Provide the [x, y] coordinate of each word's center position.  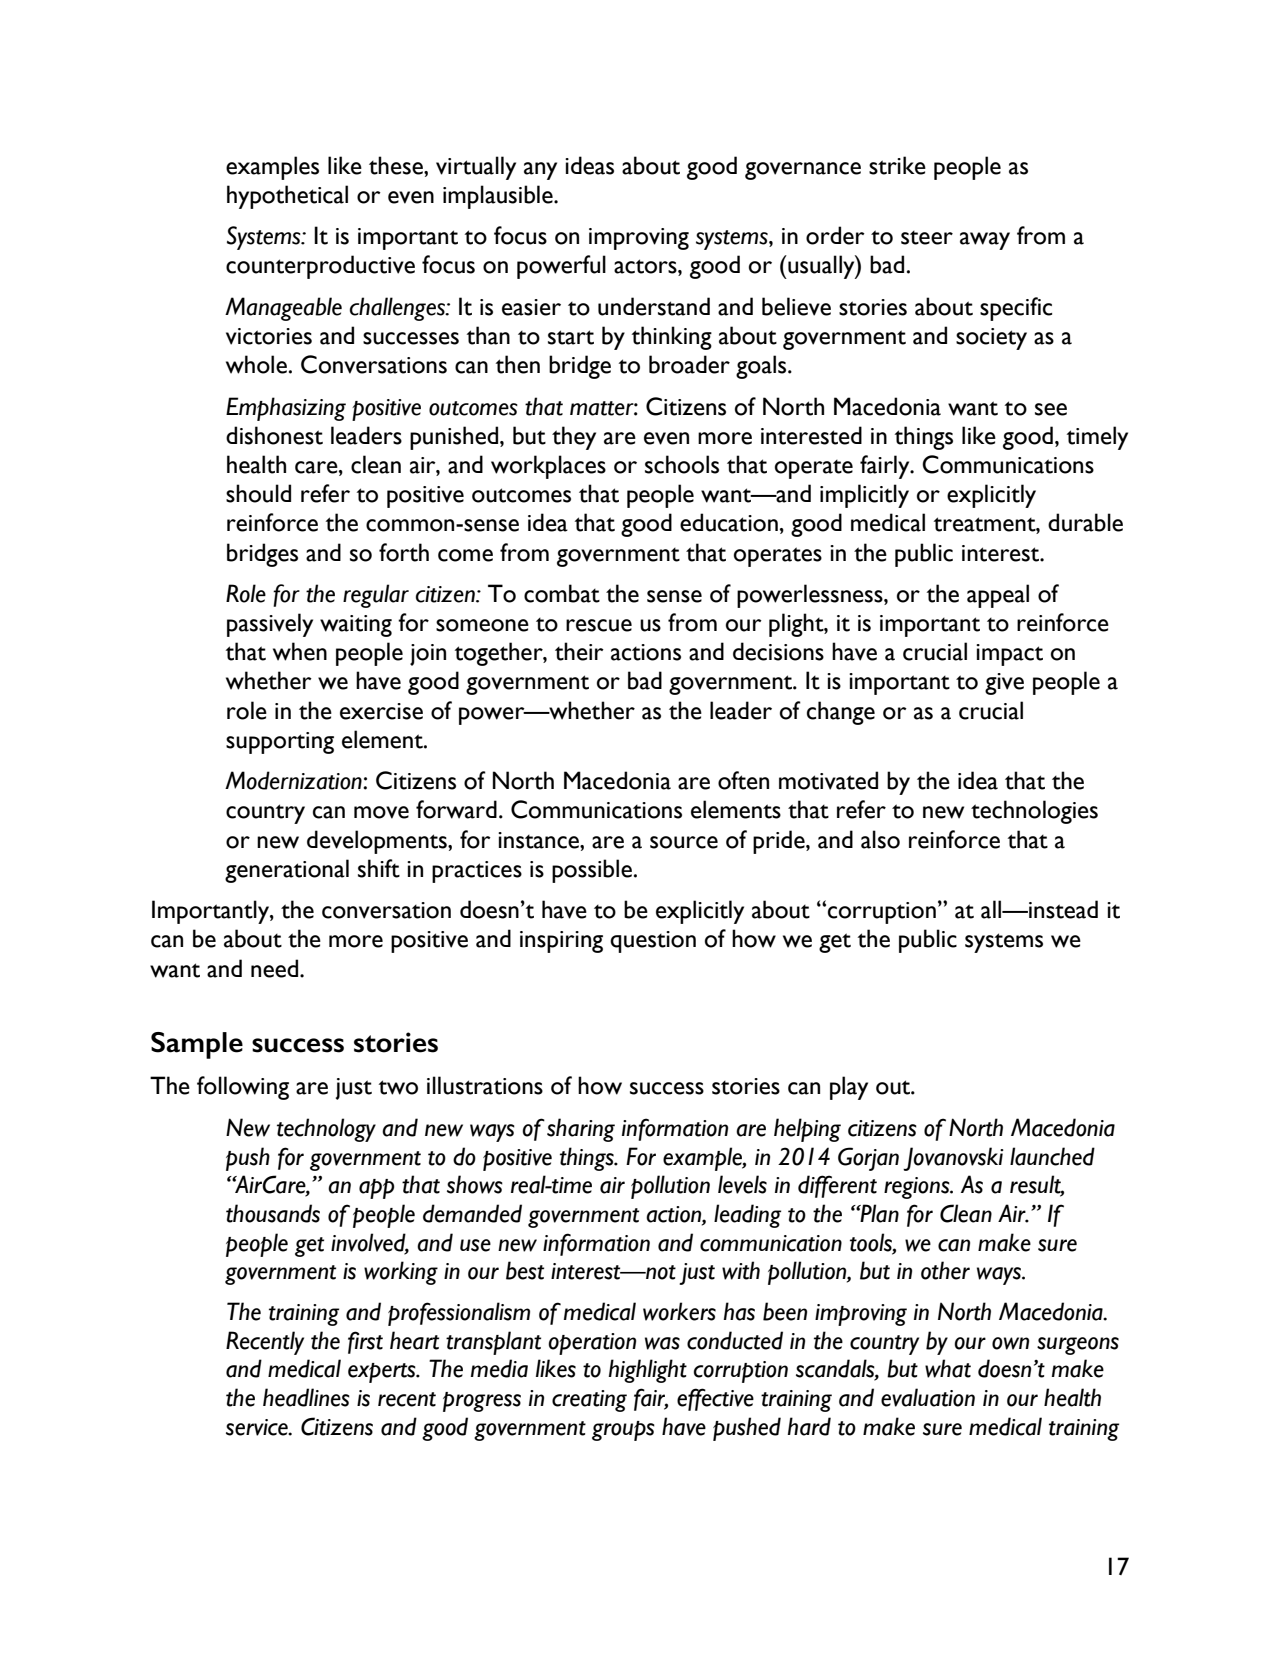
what [948, 1368]
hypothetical [287, 197]
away [985, 241]
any [540, 171]
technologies [1034, 812]
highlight [648, 1371]
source [684, 842]
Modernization [294, 780]
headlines [306, 1397]
